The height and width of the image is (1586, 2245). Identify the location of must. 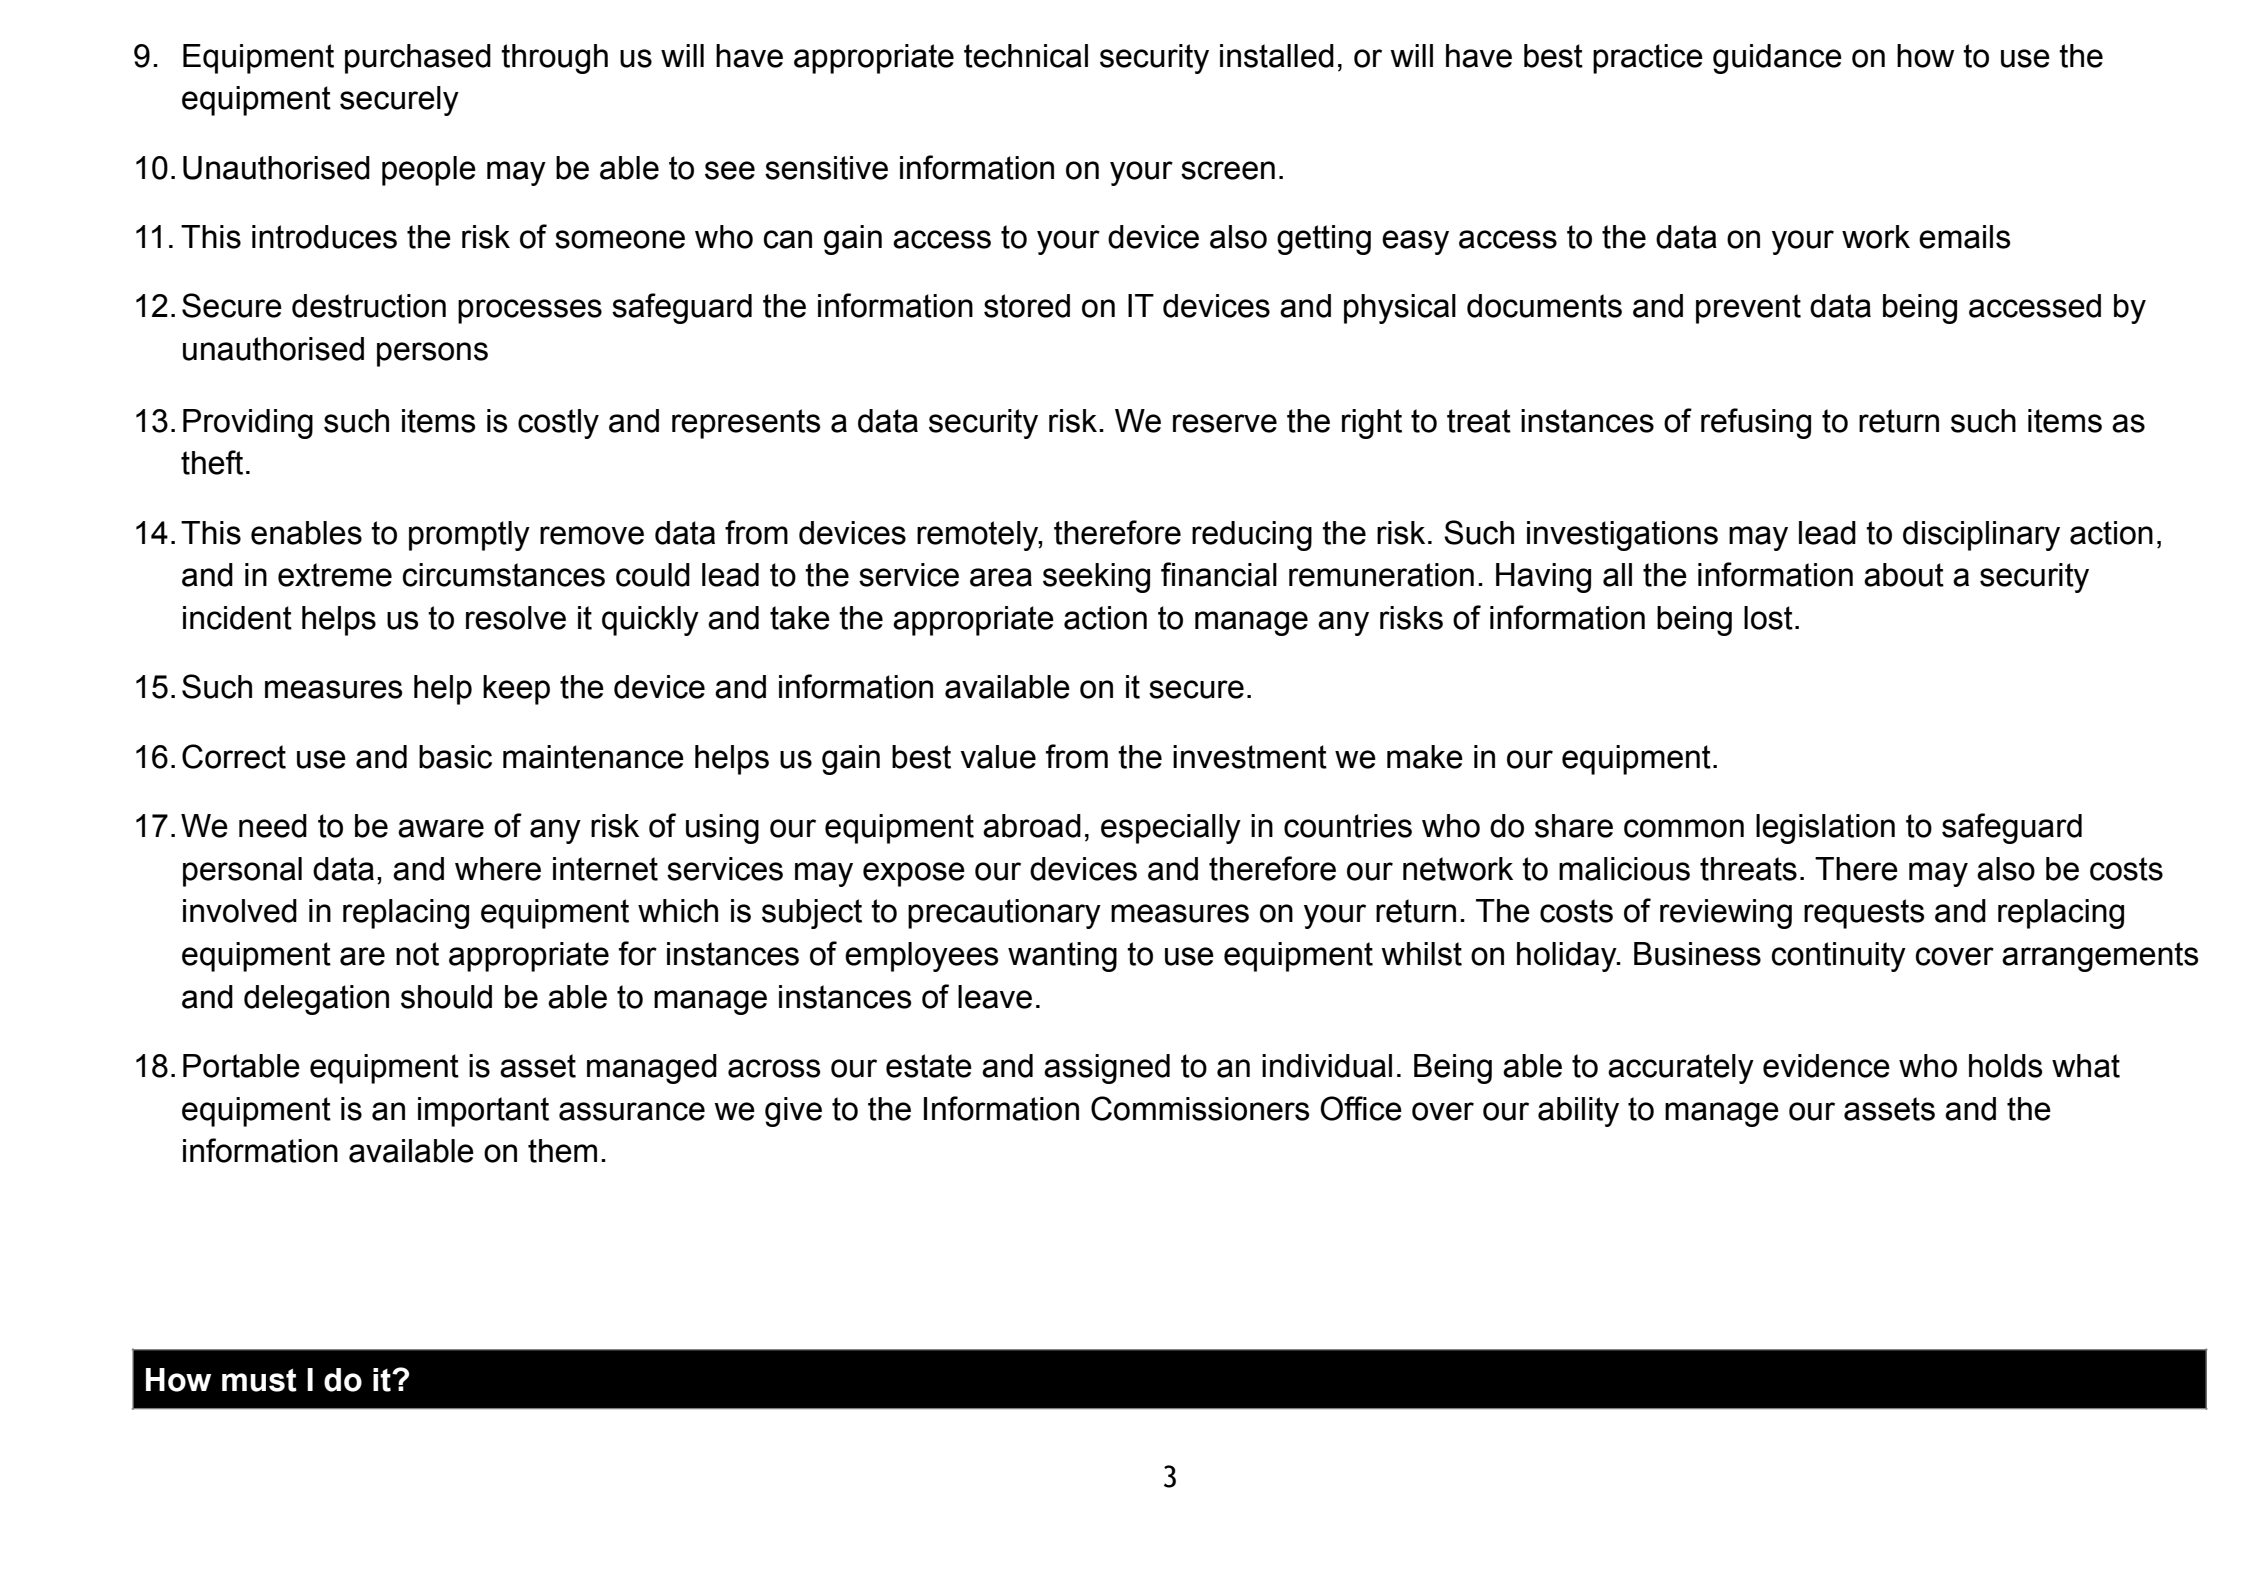
(259, 1380).
